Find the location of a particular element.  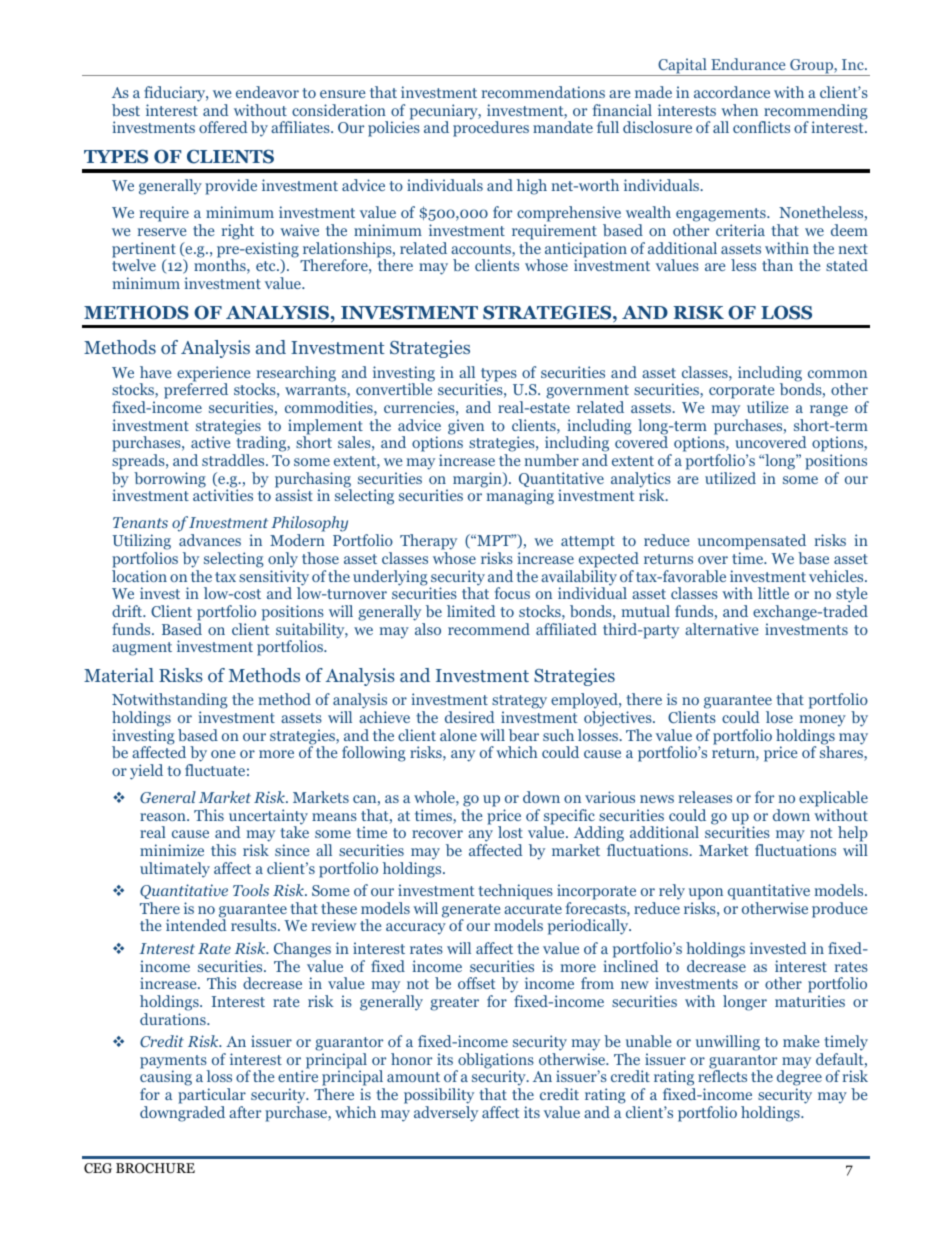

particular is located at coordinates (212, 1096).
